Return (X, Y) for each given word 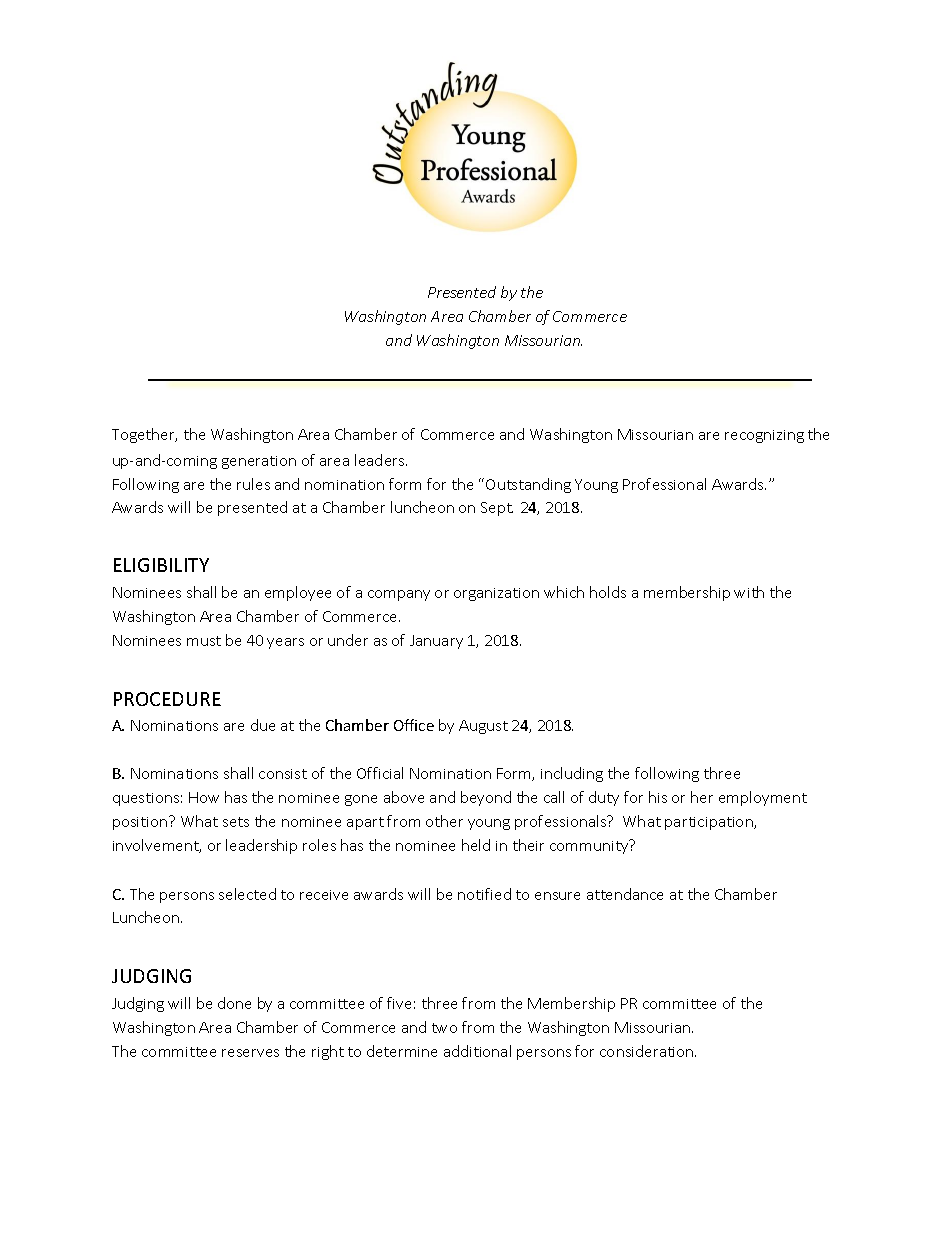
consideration (648, 1051)
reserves (250, 1053)
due (263, 725)
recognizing (764, 436)
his (658, 797)
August (483, 727)
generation (259, 462)
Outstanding (528, 485)
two (444, 1028)
